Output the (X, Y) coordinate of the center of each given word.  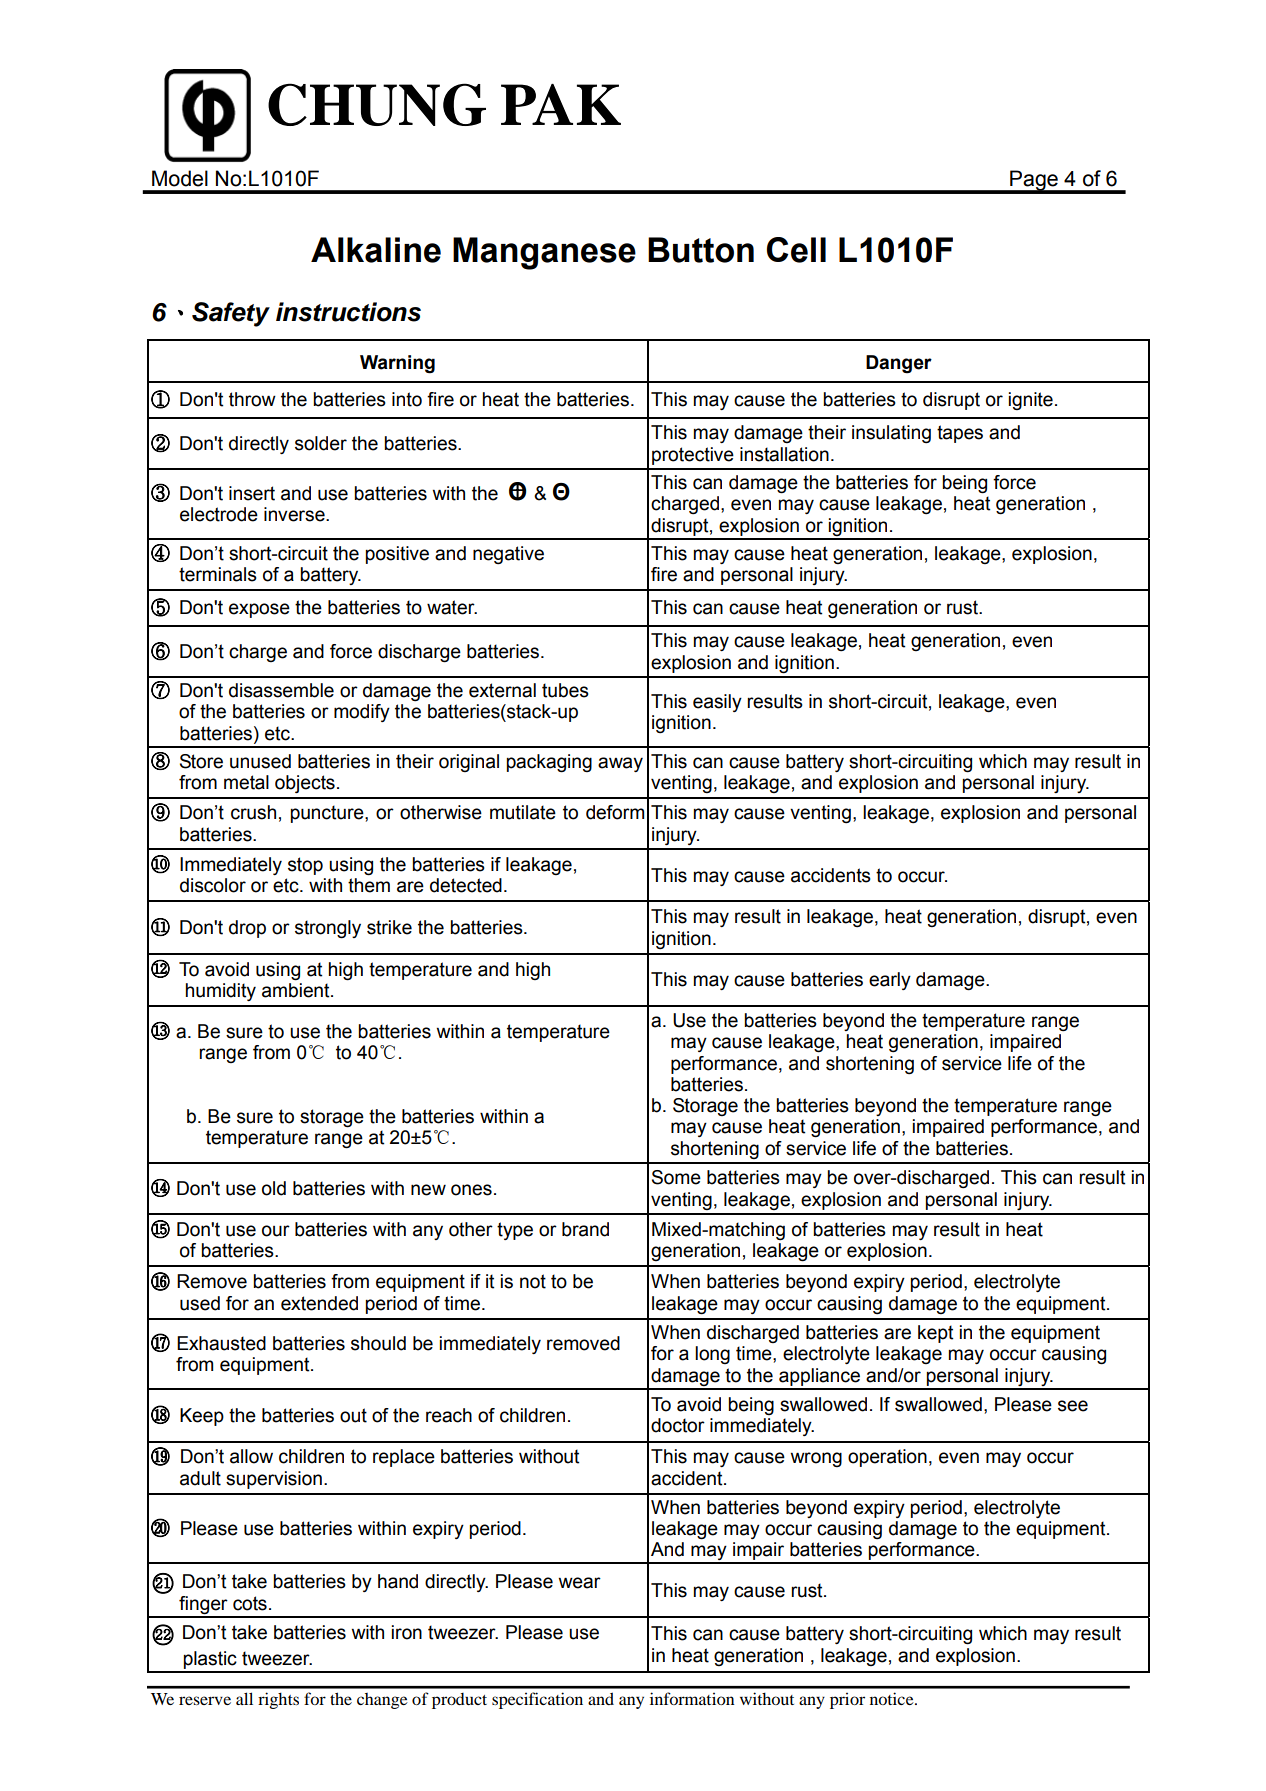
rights (278, 1700)
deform (615, 812)
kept (935, 1334)
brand (585, 1229)
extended (319, 1303)
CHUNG (377, 104)
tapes (960, 434)
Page (1034, 181)
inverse (295, 514)
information (692, 1698)
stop (305, 866)
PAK (561, 104)
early (890, 981)
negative (508, 555)
